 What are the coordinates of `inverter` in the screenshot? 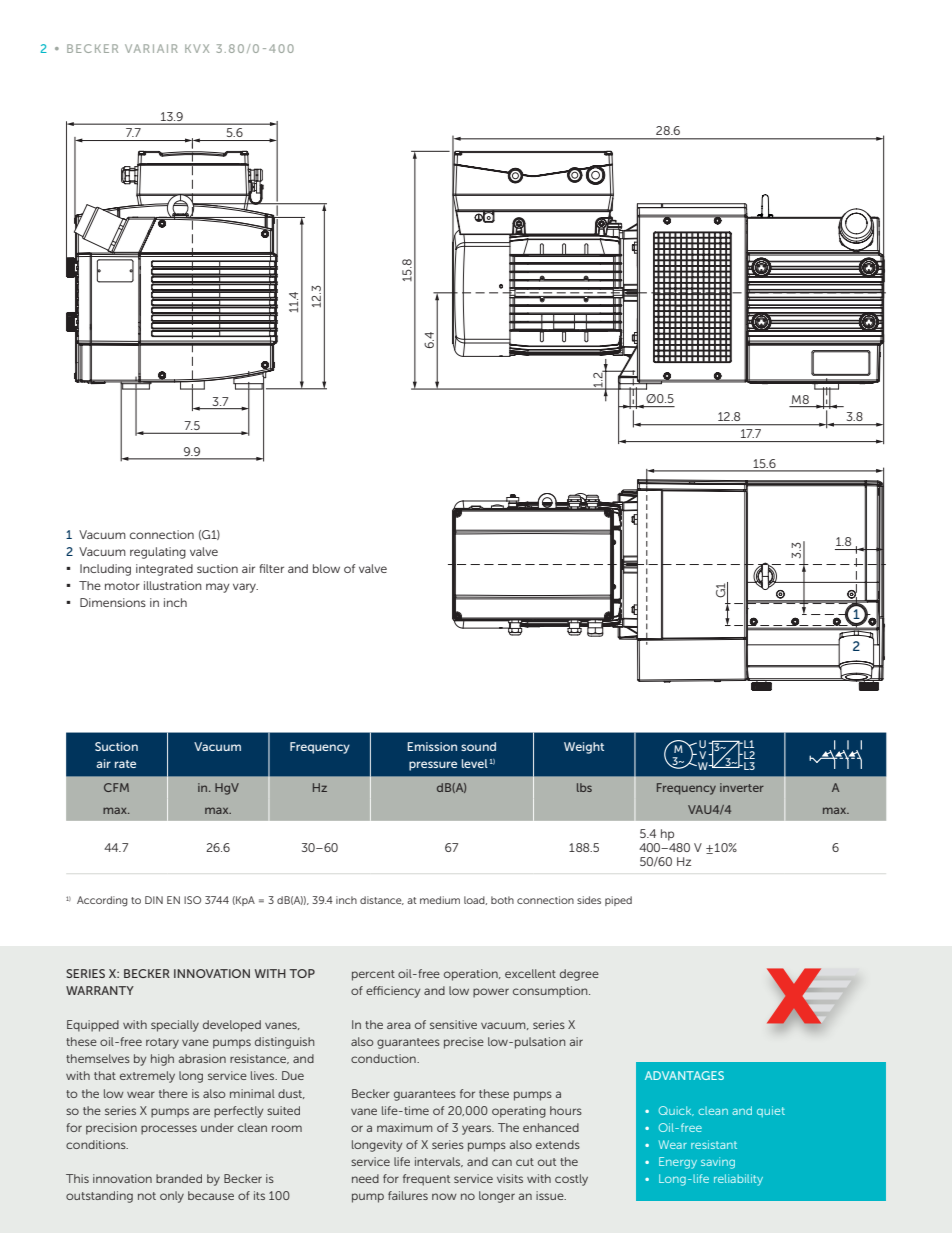 It's located at (742, 787).
